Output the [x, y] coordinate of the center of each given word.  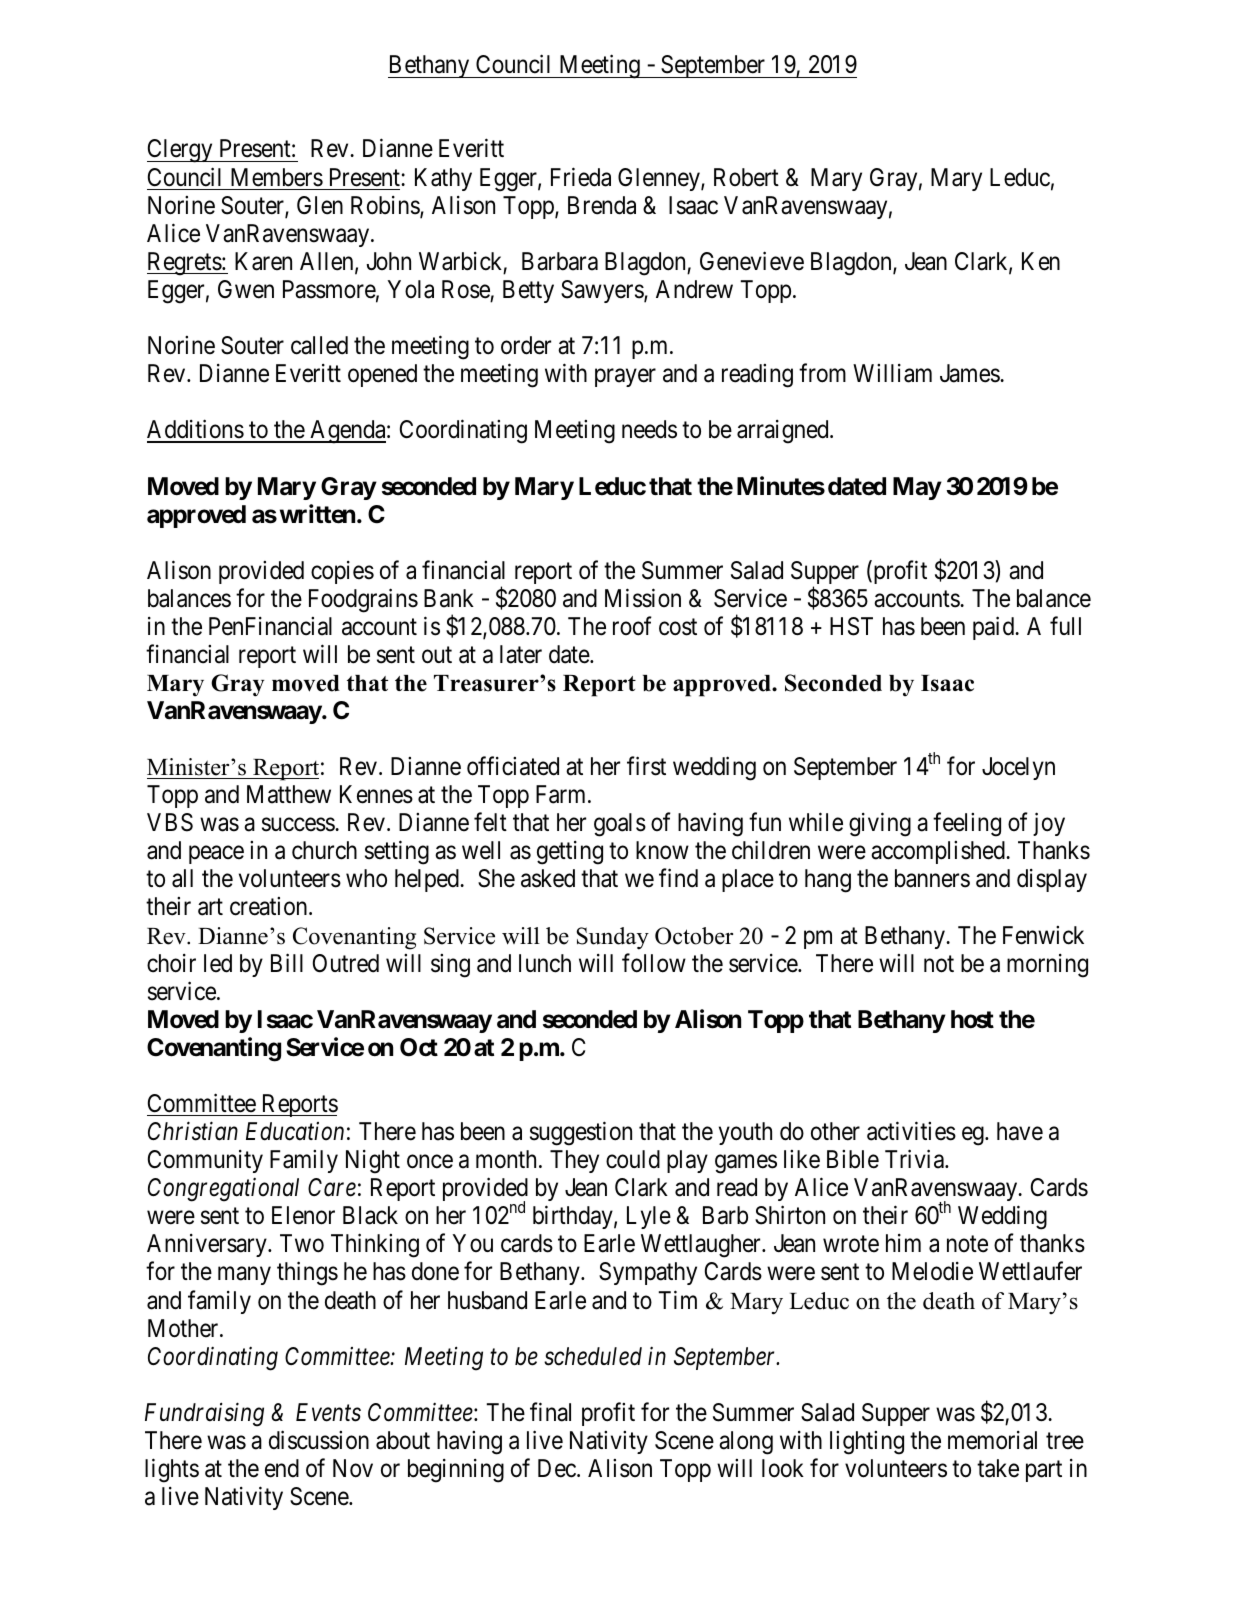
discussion [319, 1440]
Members [277, 177]
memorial [992, 1440]
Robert [746, 177]
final [550, 1412]
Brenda [602, 205]
